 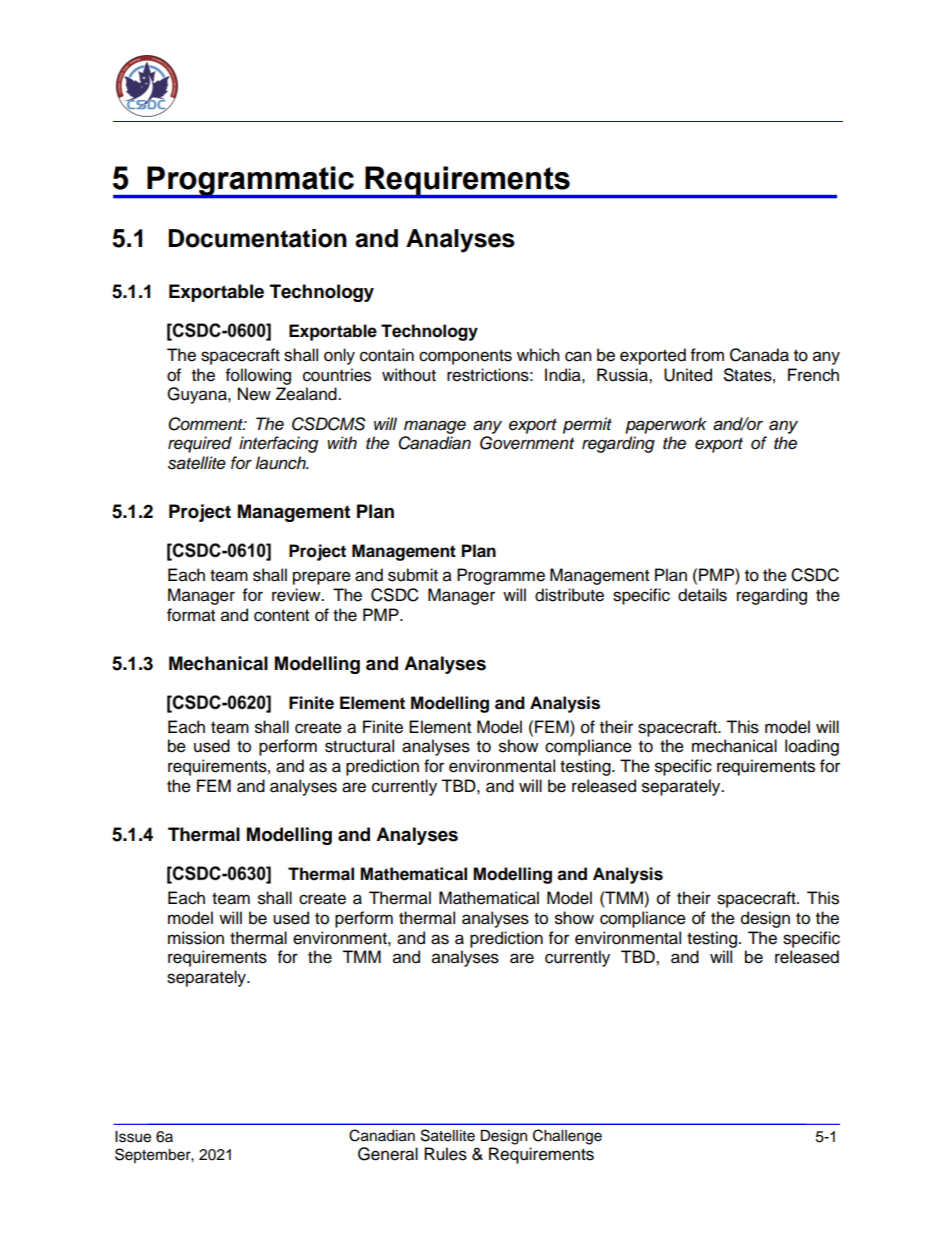 What do you see at coordinates (251, 182) in the screenshot?
I see `Programmatic` at bounding box center [251, 182].
